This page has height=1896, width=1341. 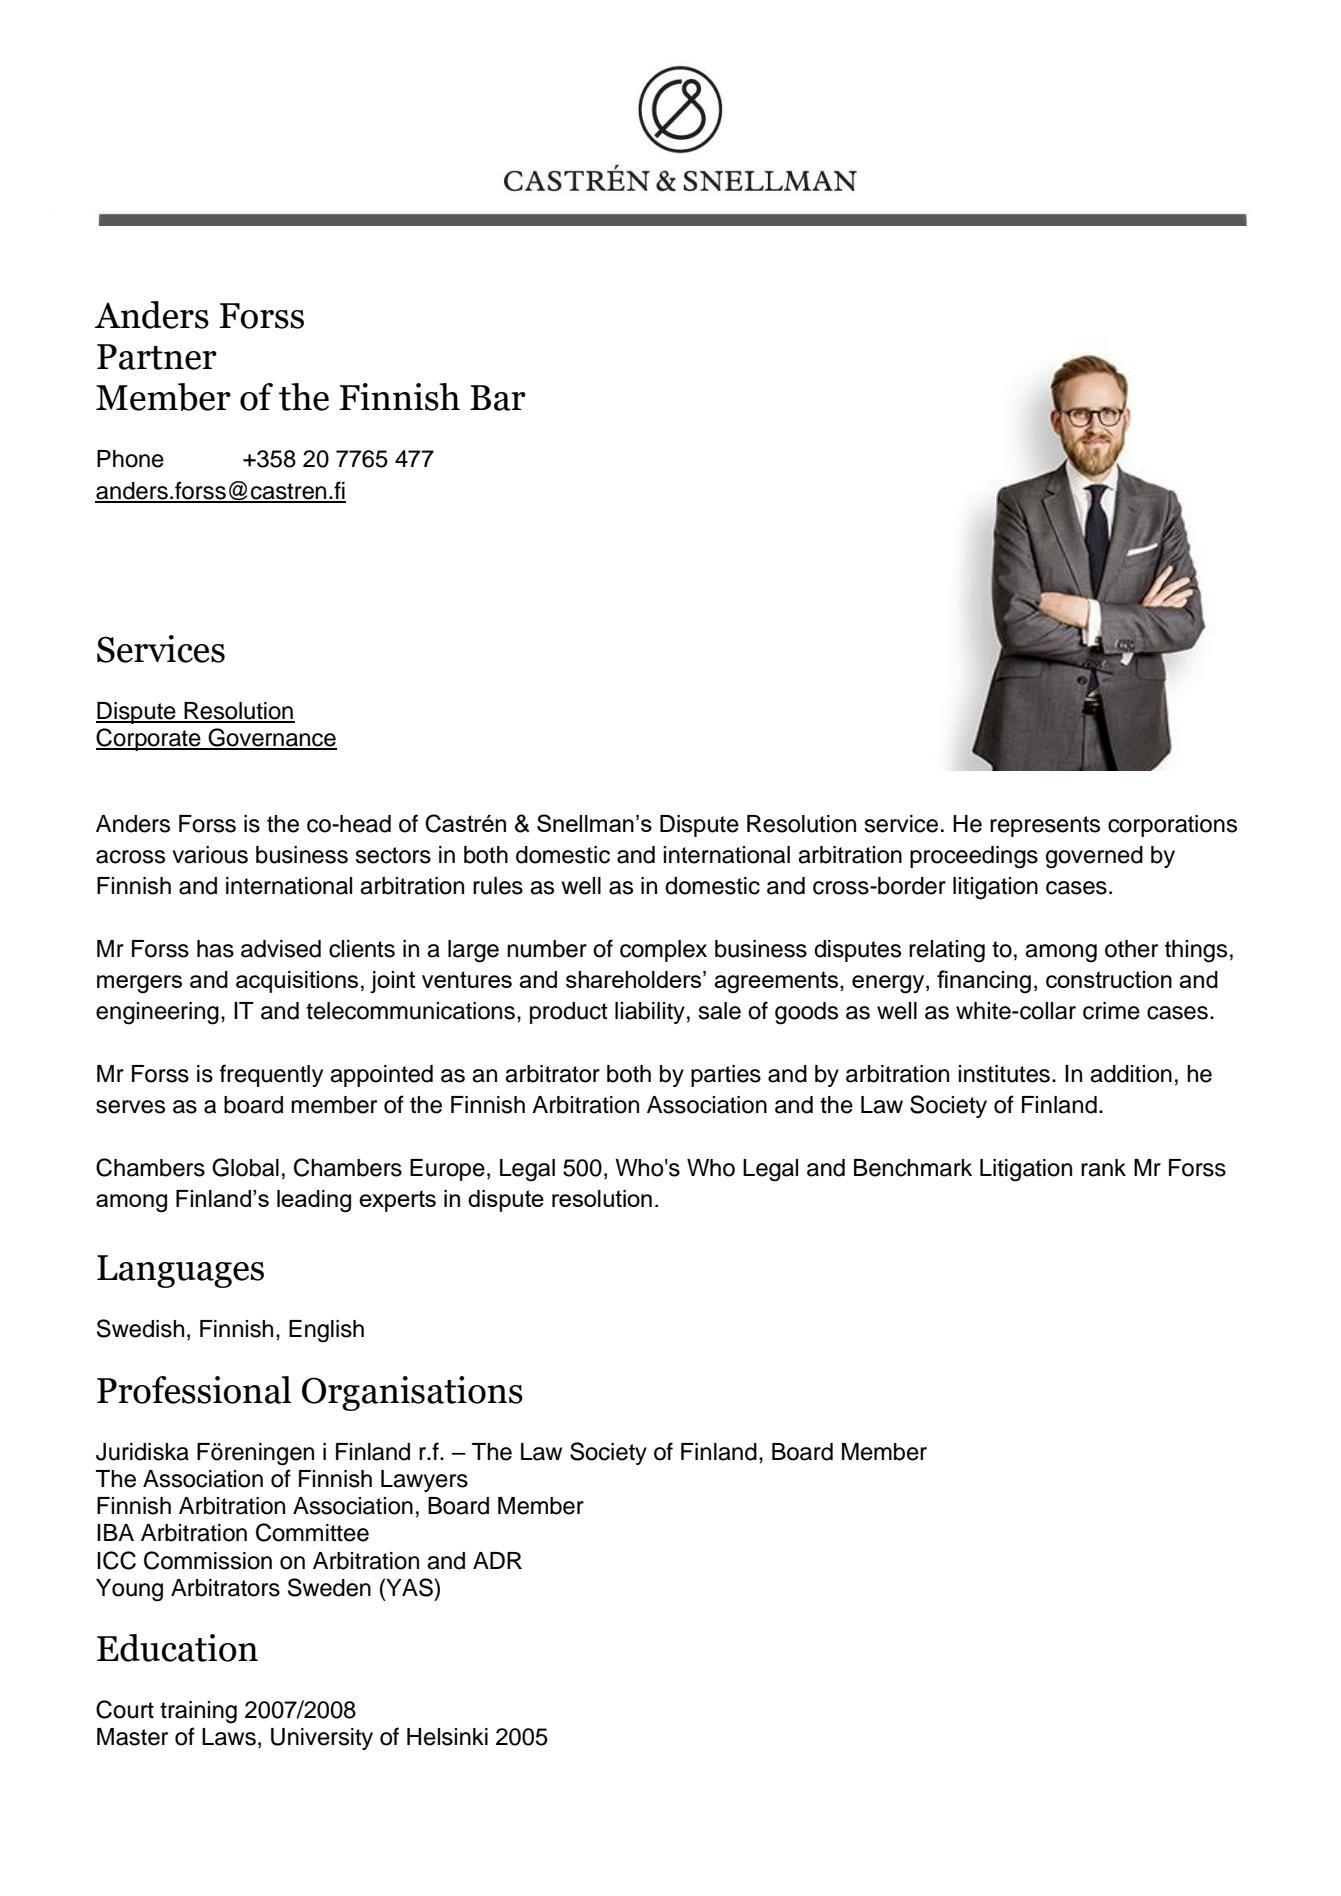 I want to click on Helsinki, so click(x=447, y=1737).
